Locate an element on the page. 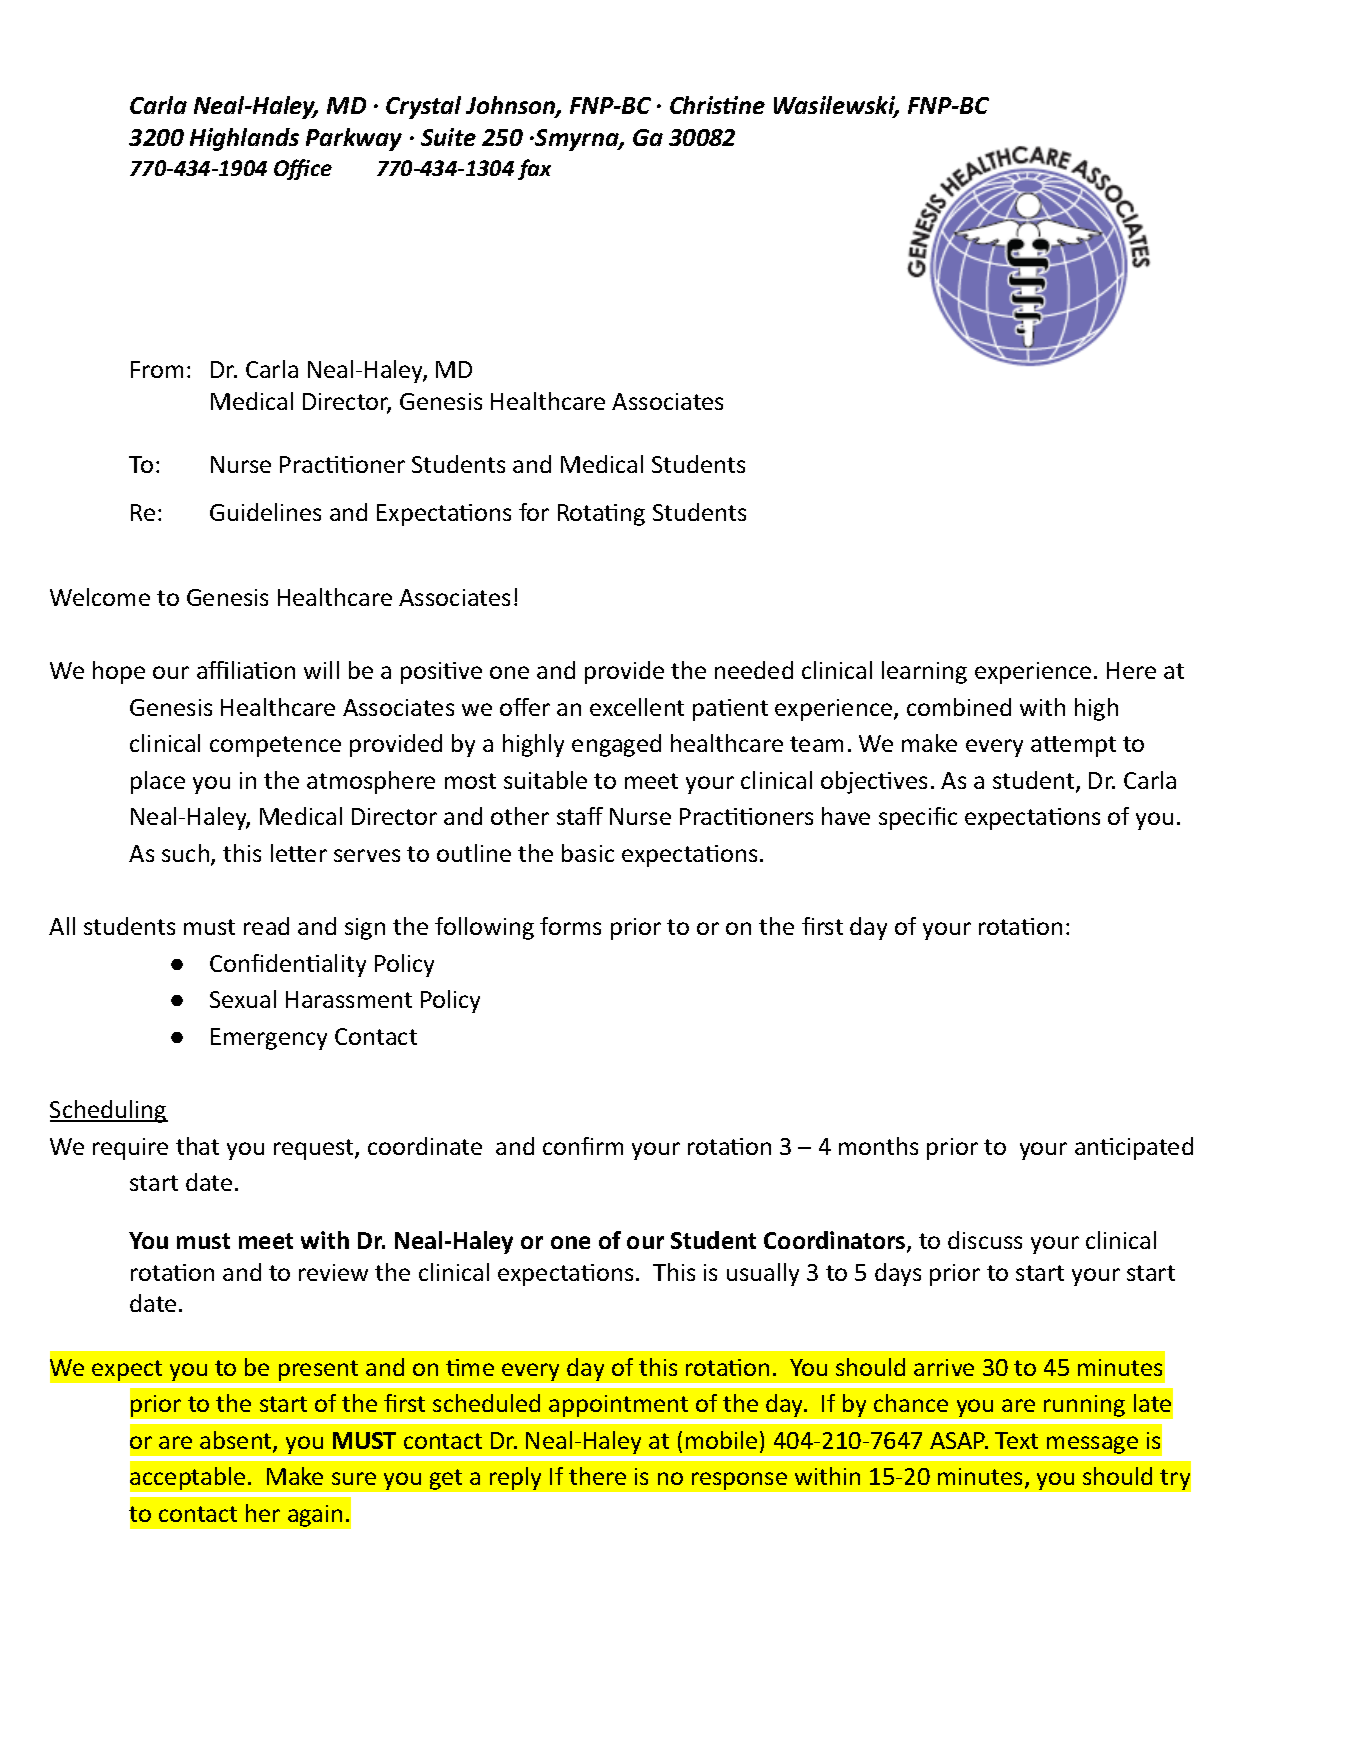  such is located at coordinates (187, 854).
